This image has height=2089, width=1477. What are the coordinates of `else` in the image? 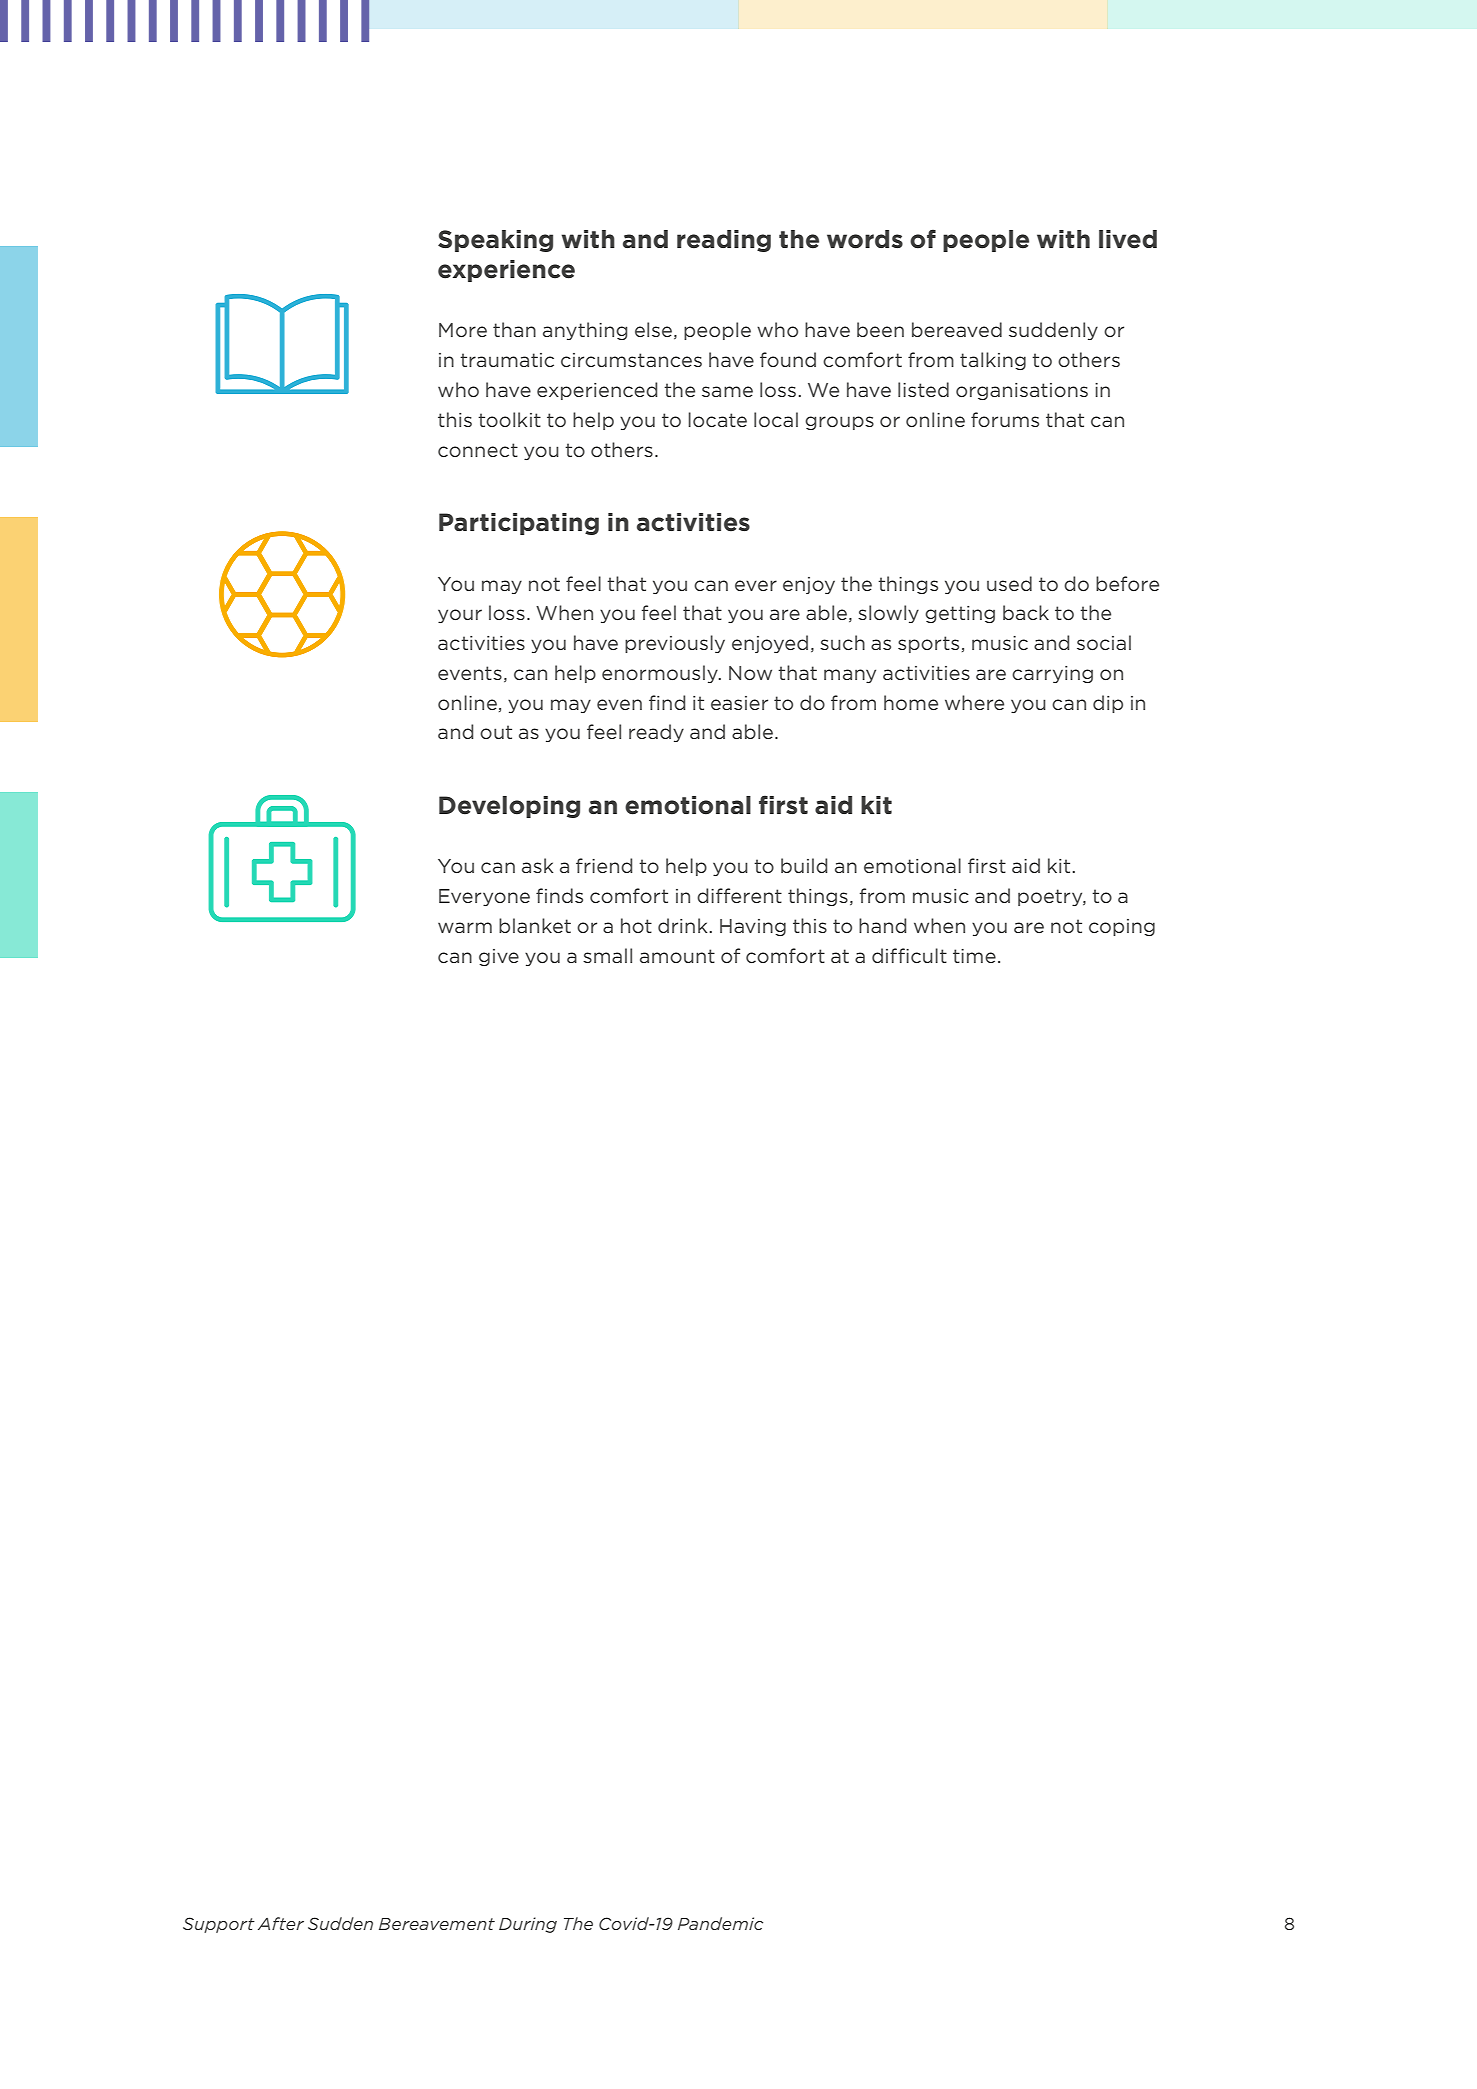 It's located at (653, 329).
